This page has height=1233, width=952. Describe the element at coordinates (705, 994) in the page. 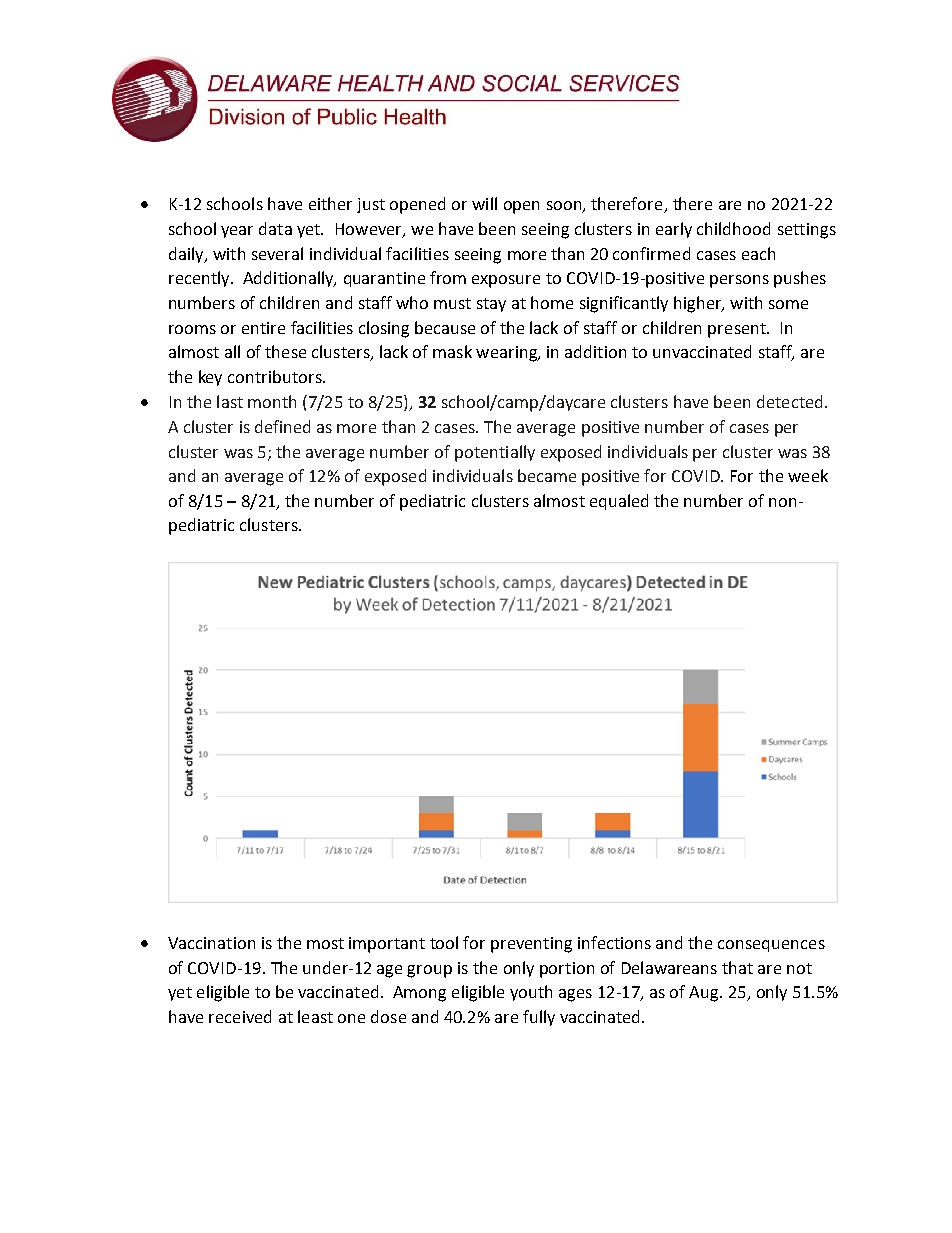

I see `Aug` at that location.
